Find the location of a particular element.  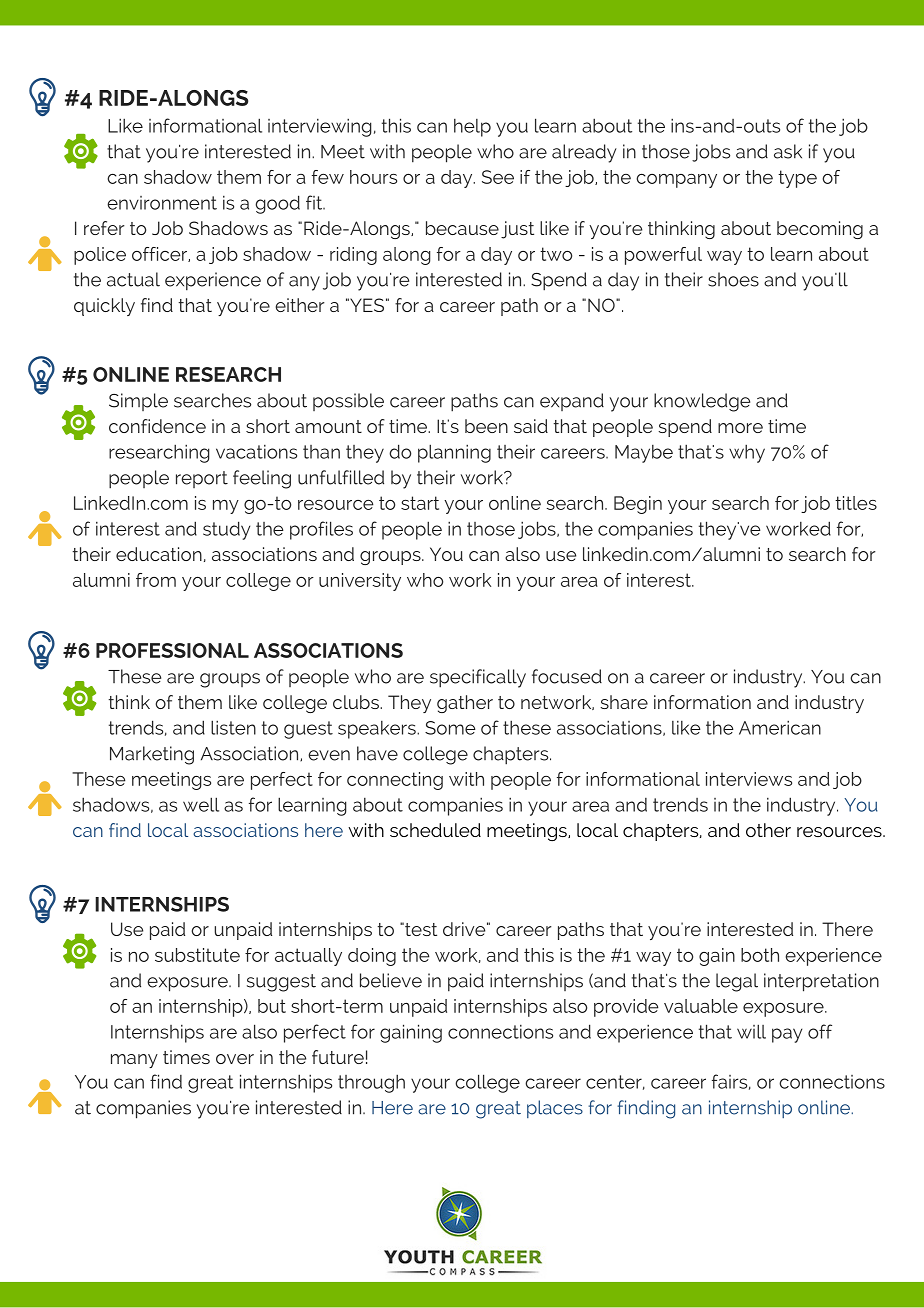

ask is located at coordinates (788, 151).
